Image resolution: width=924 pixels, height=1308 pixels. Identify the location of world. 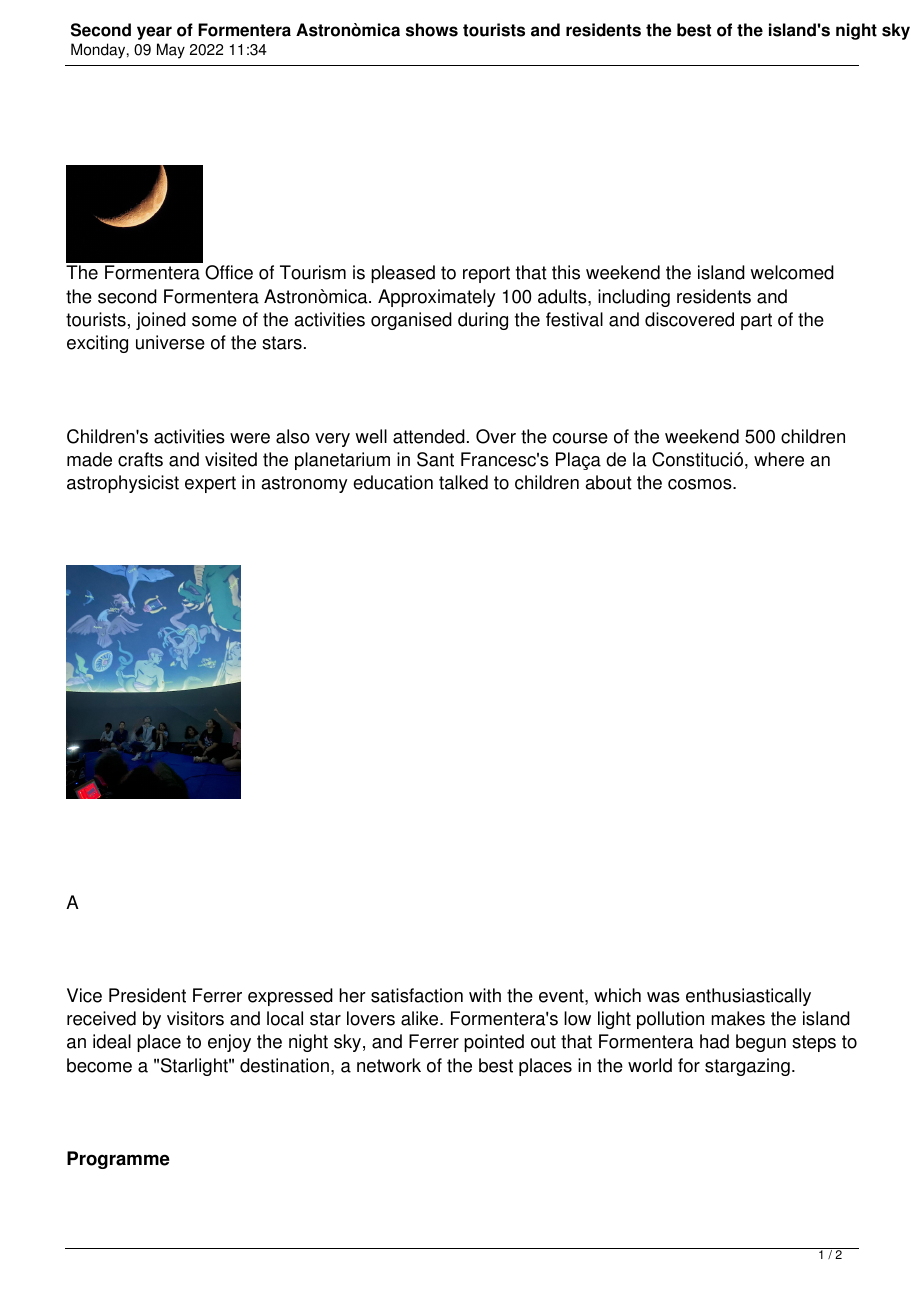
(650, 1065).
